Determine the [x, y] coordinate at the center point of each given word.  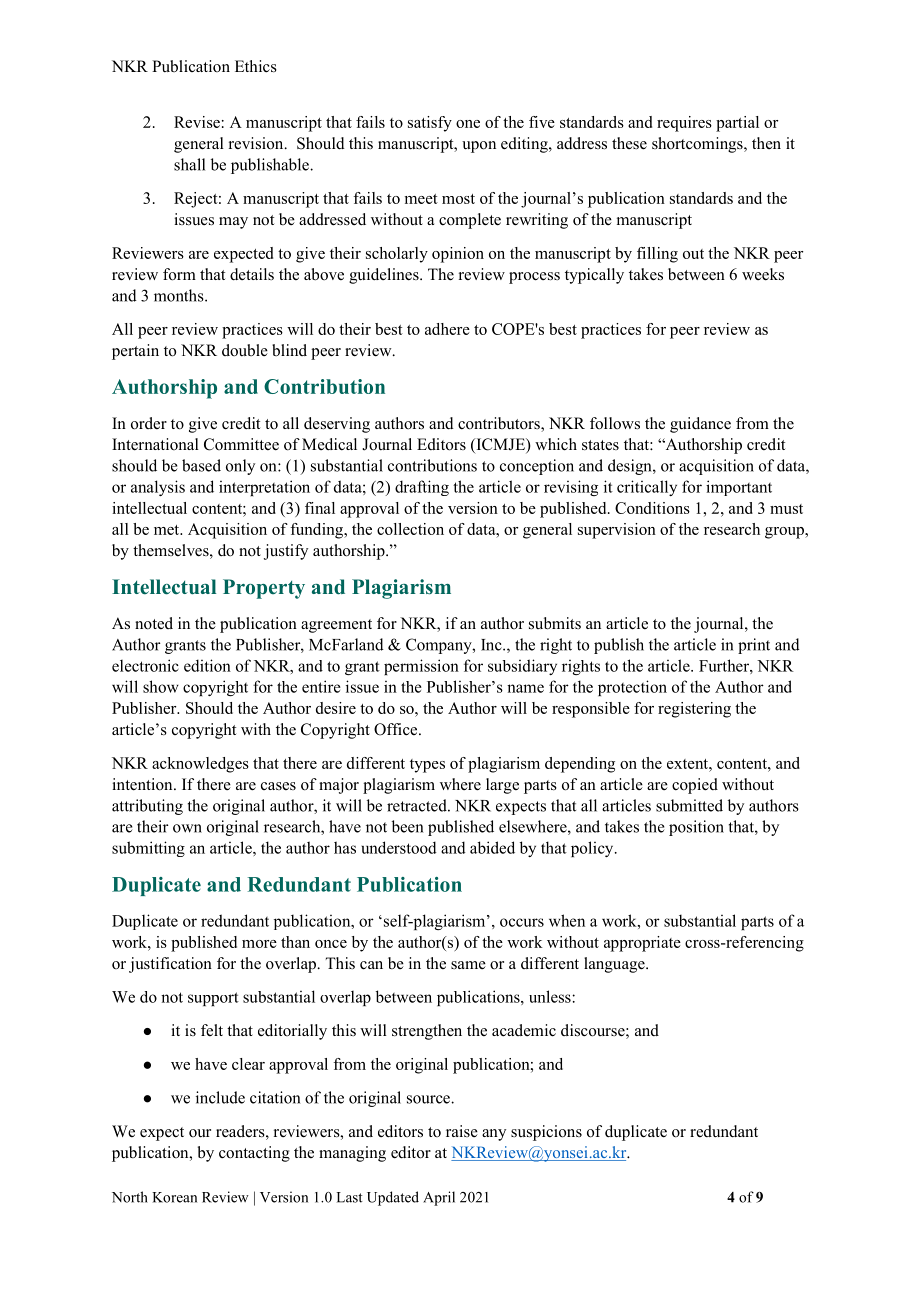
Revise [197, 122]
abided [492, 847]
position [696, 828]
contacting [254, 1154]
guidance [700, 425]
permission [421, 667]
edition [207, 665]
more [259, 944]
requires [684, 124]
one [468, 124]
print [754, 646]
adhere [447, 329]
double [245, 350]
